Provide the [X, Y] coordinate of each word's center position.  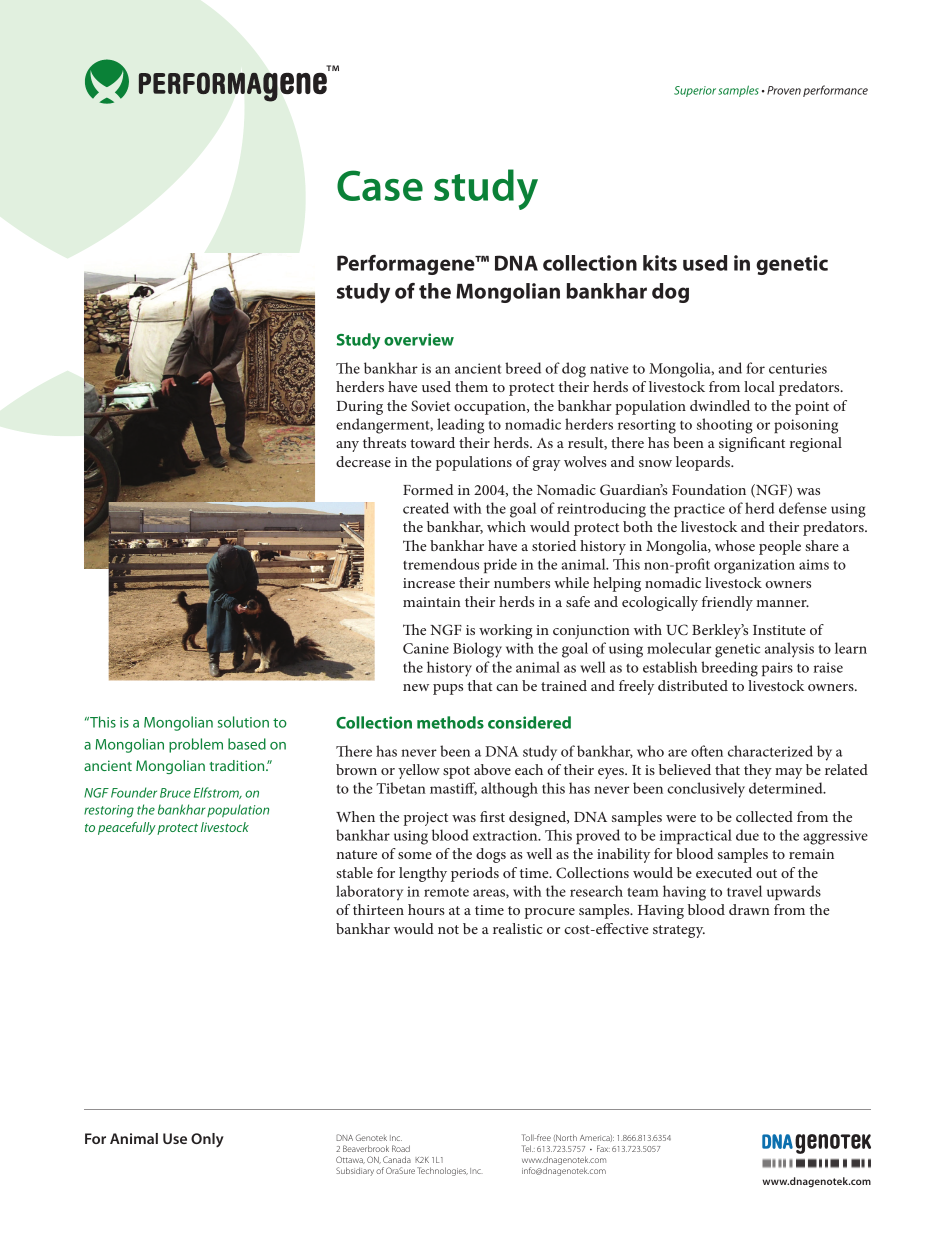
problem [196, 745]
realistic [518, 928]
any [347, 446]
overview [419, 339]
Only [207, 1140]
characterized [770, 751]
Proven [784, 90]
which [506, 526]
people [780, 547]
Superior [696, 91]
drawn [749, 909]
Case [380, 185]
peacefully [127, 828]
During [359, 408]
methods [450, 722]
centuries [798, 368]
